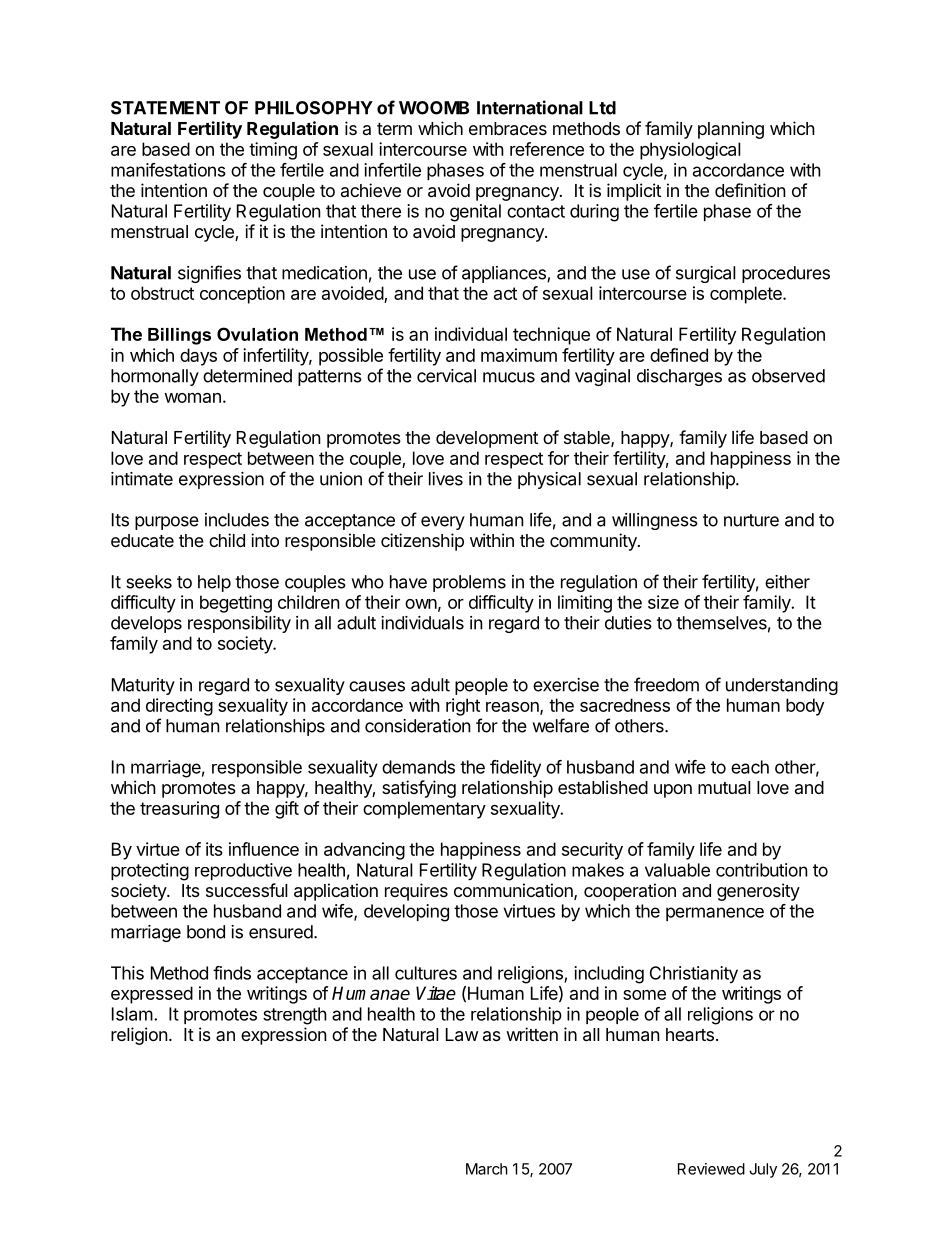 The height and width of the page is (1233, 952). What do you see at coordinates (132, 1014) in the page?
I see `Islam` at bounding box center [132, 1014].
